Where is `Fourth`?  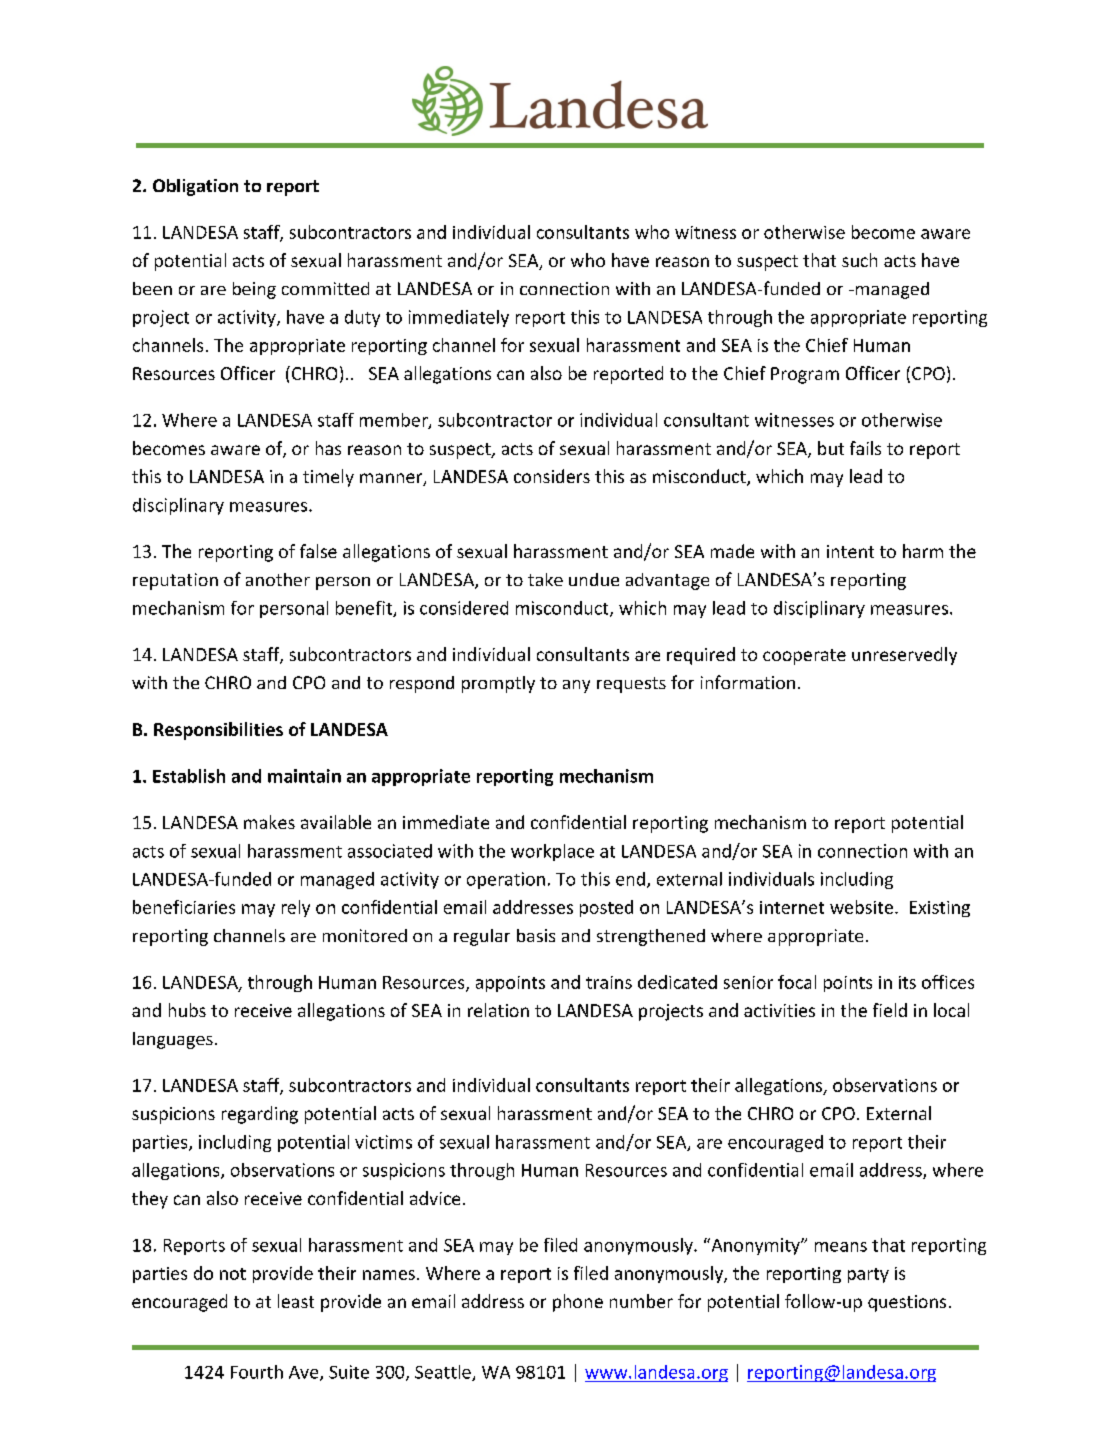
Fourth is located at coordinates (257, 1372).
